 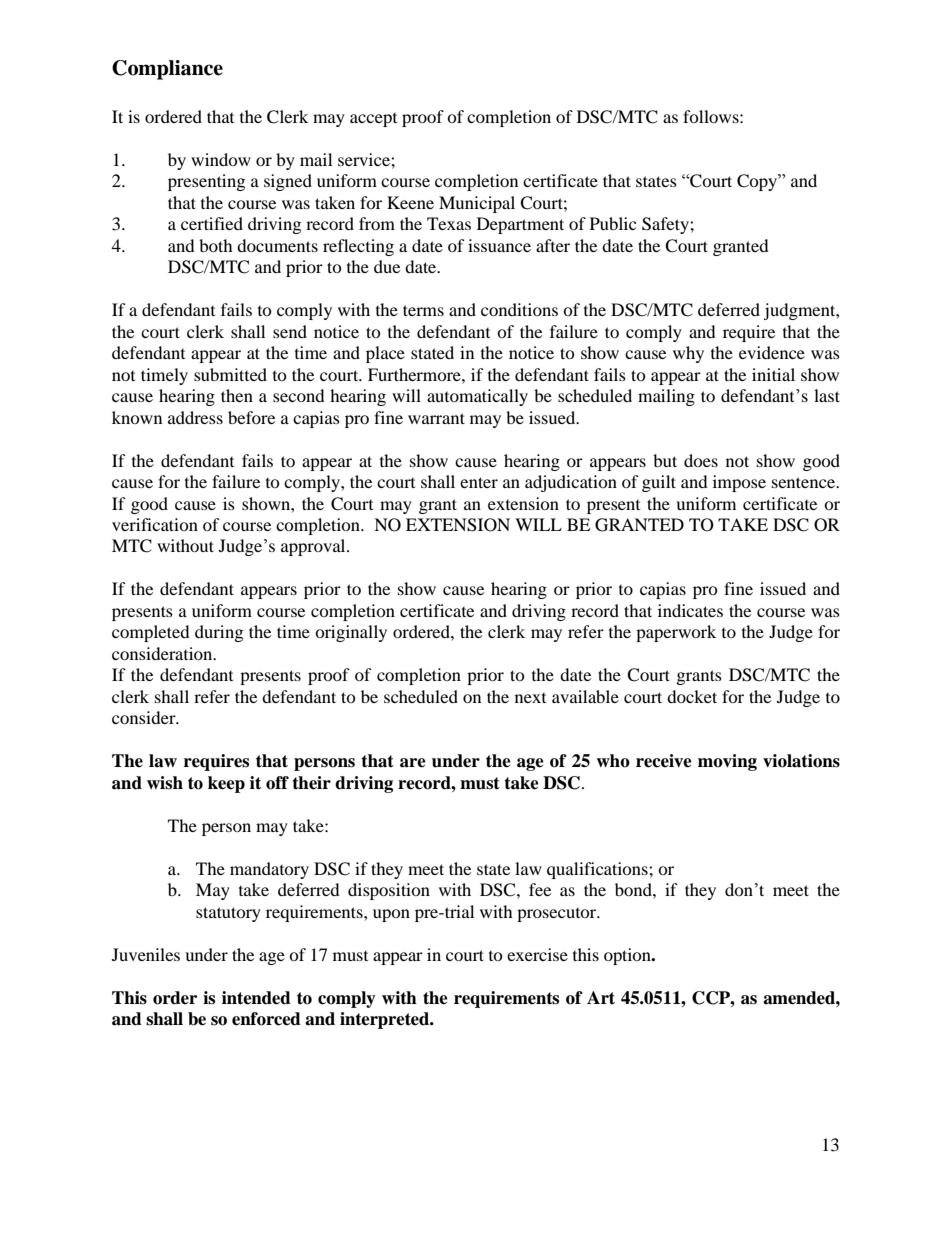 What do you see at coordinates (628, 956) in the page?
I see `option` at bounding box center [628, 956].
